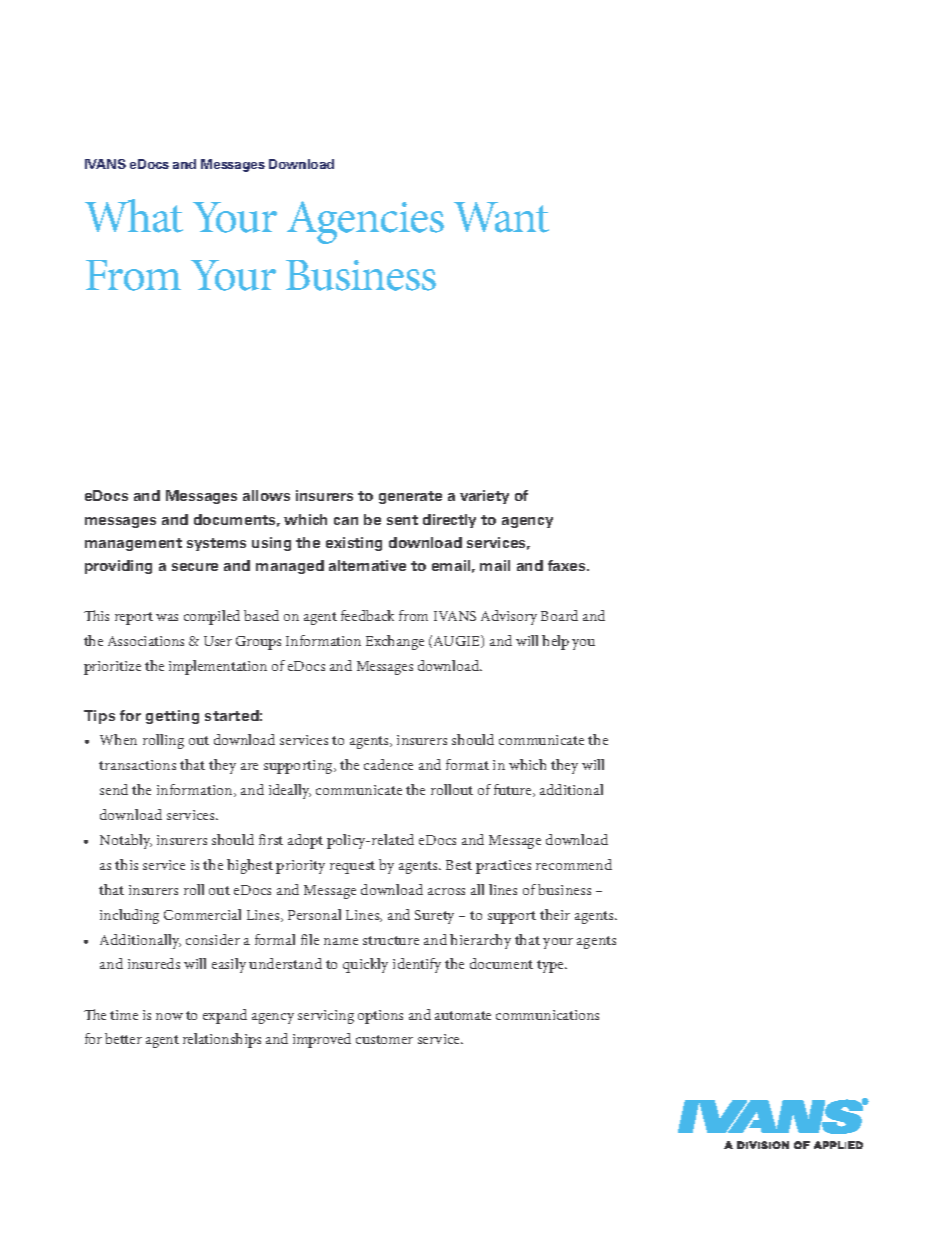  What do you see at coordinates (169, 1016) in the screenshot?
I see `now` at bounding box center [169, 1016].
